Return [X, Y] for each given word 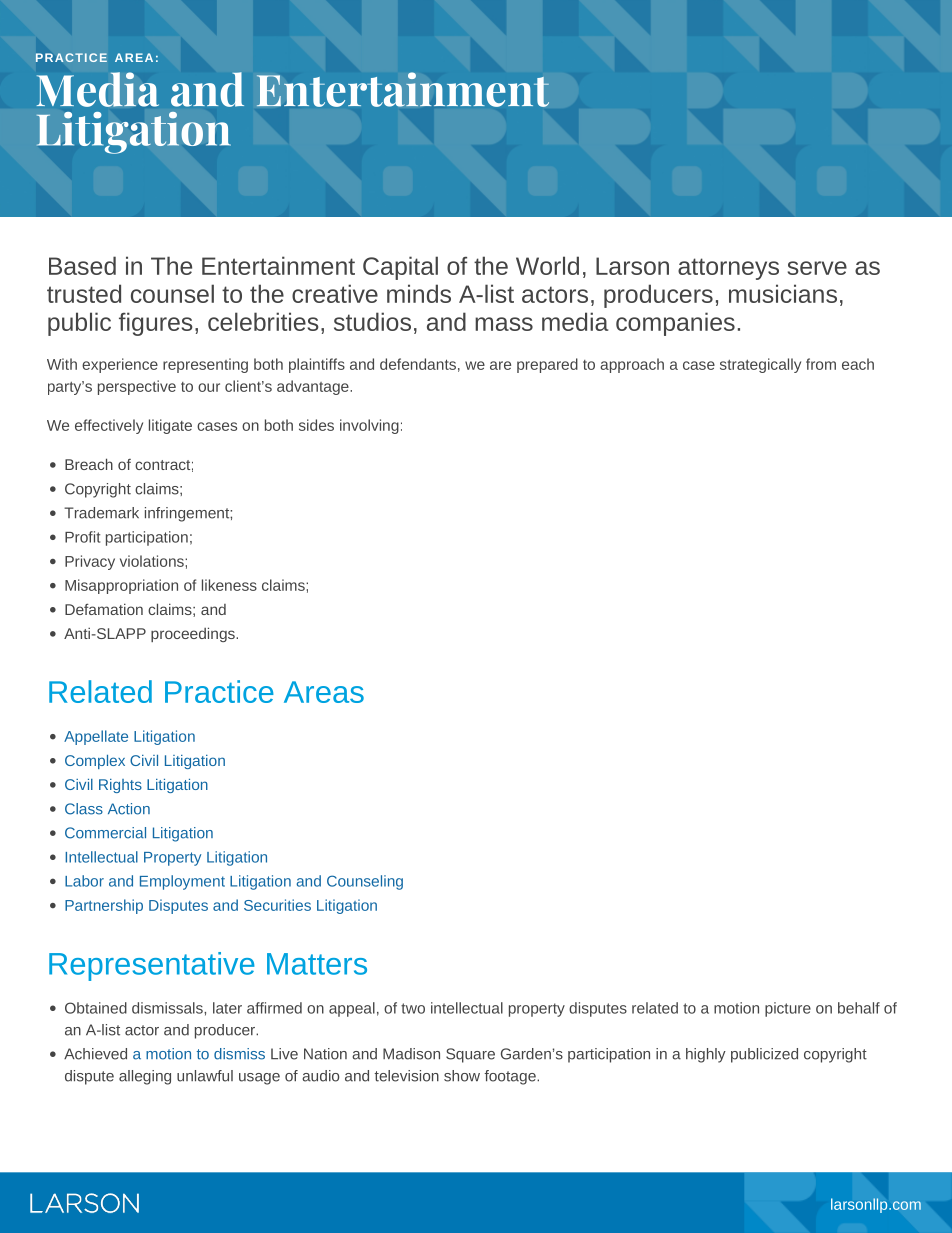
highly [706, 1055]
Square [470, 1055]
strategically [760, 365]
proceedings [194, 634]
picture [788, 1009]
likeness [229, 585]
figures [156, 324]
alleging [145, 1077]
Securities [277, 905]
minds [419, 293]
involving [369, 426]
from [821, 364]
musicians [783, 293]
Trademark [101, 513]
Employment [182, 882]
